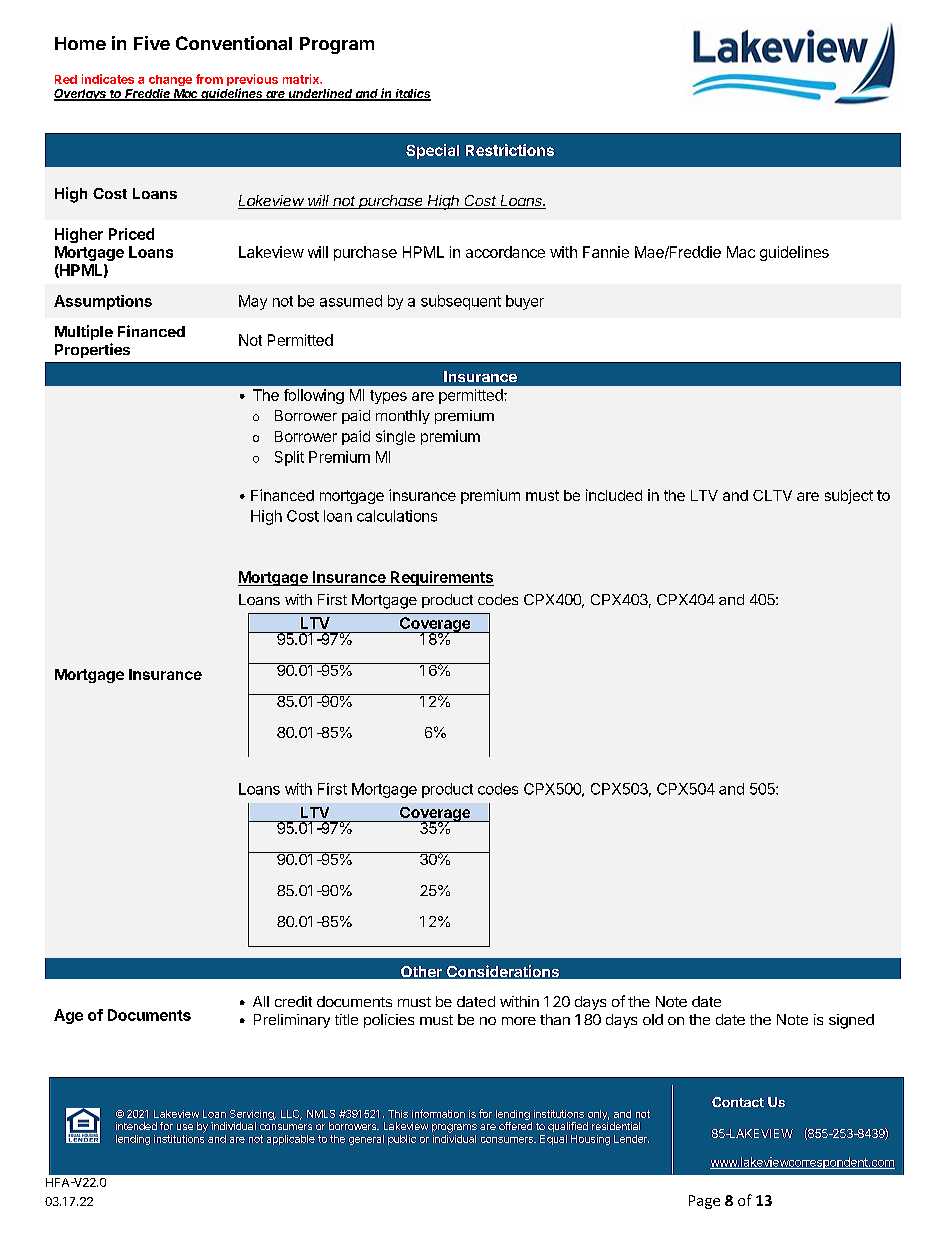 The width and height of the screenshot is (952, 1233). What do you see at coordinates (185, 1127) in the screenshot?
I see `use` at bounding box center [185, 1127].
